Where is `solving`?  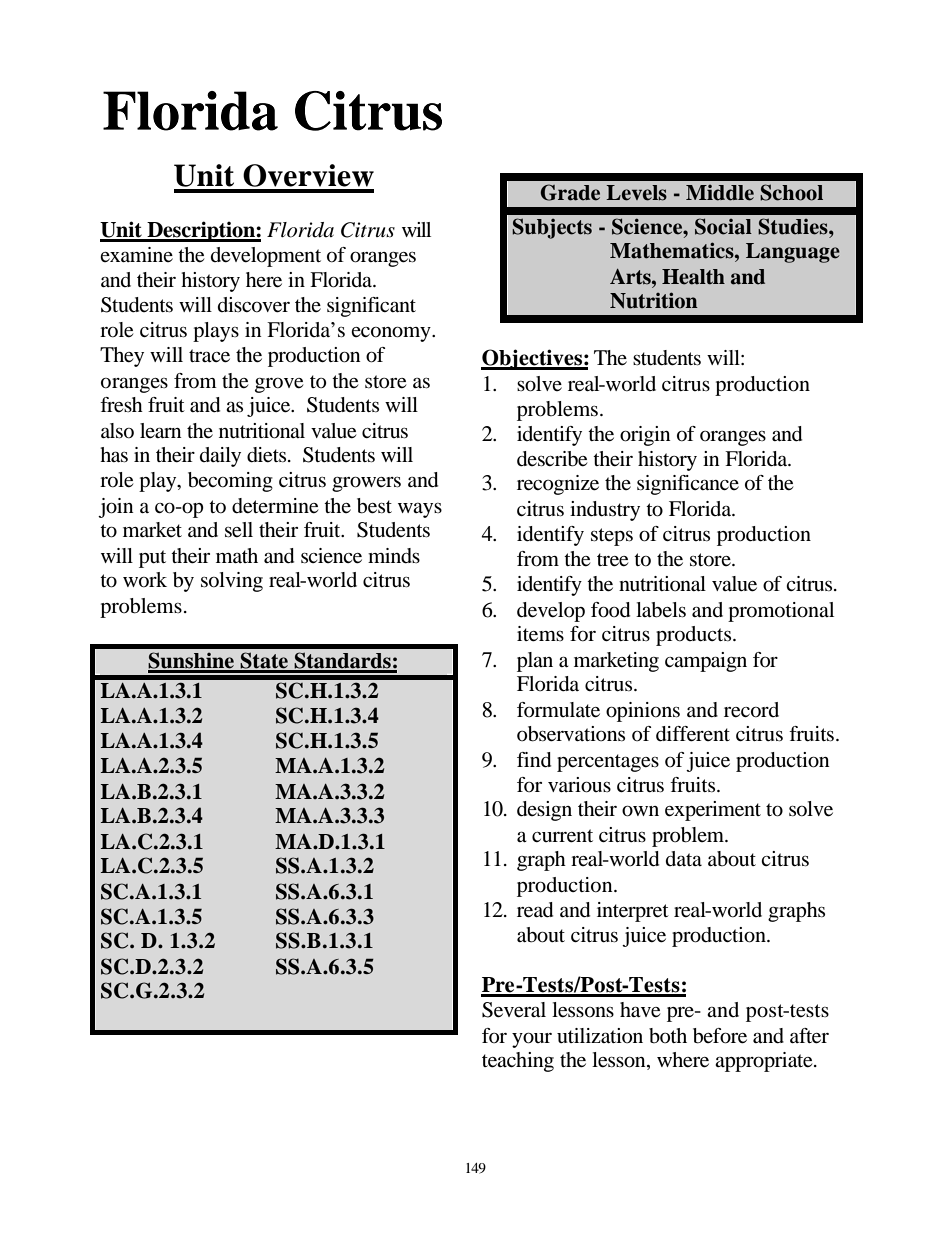 solving is located at coordinates (232, 582).
